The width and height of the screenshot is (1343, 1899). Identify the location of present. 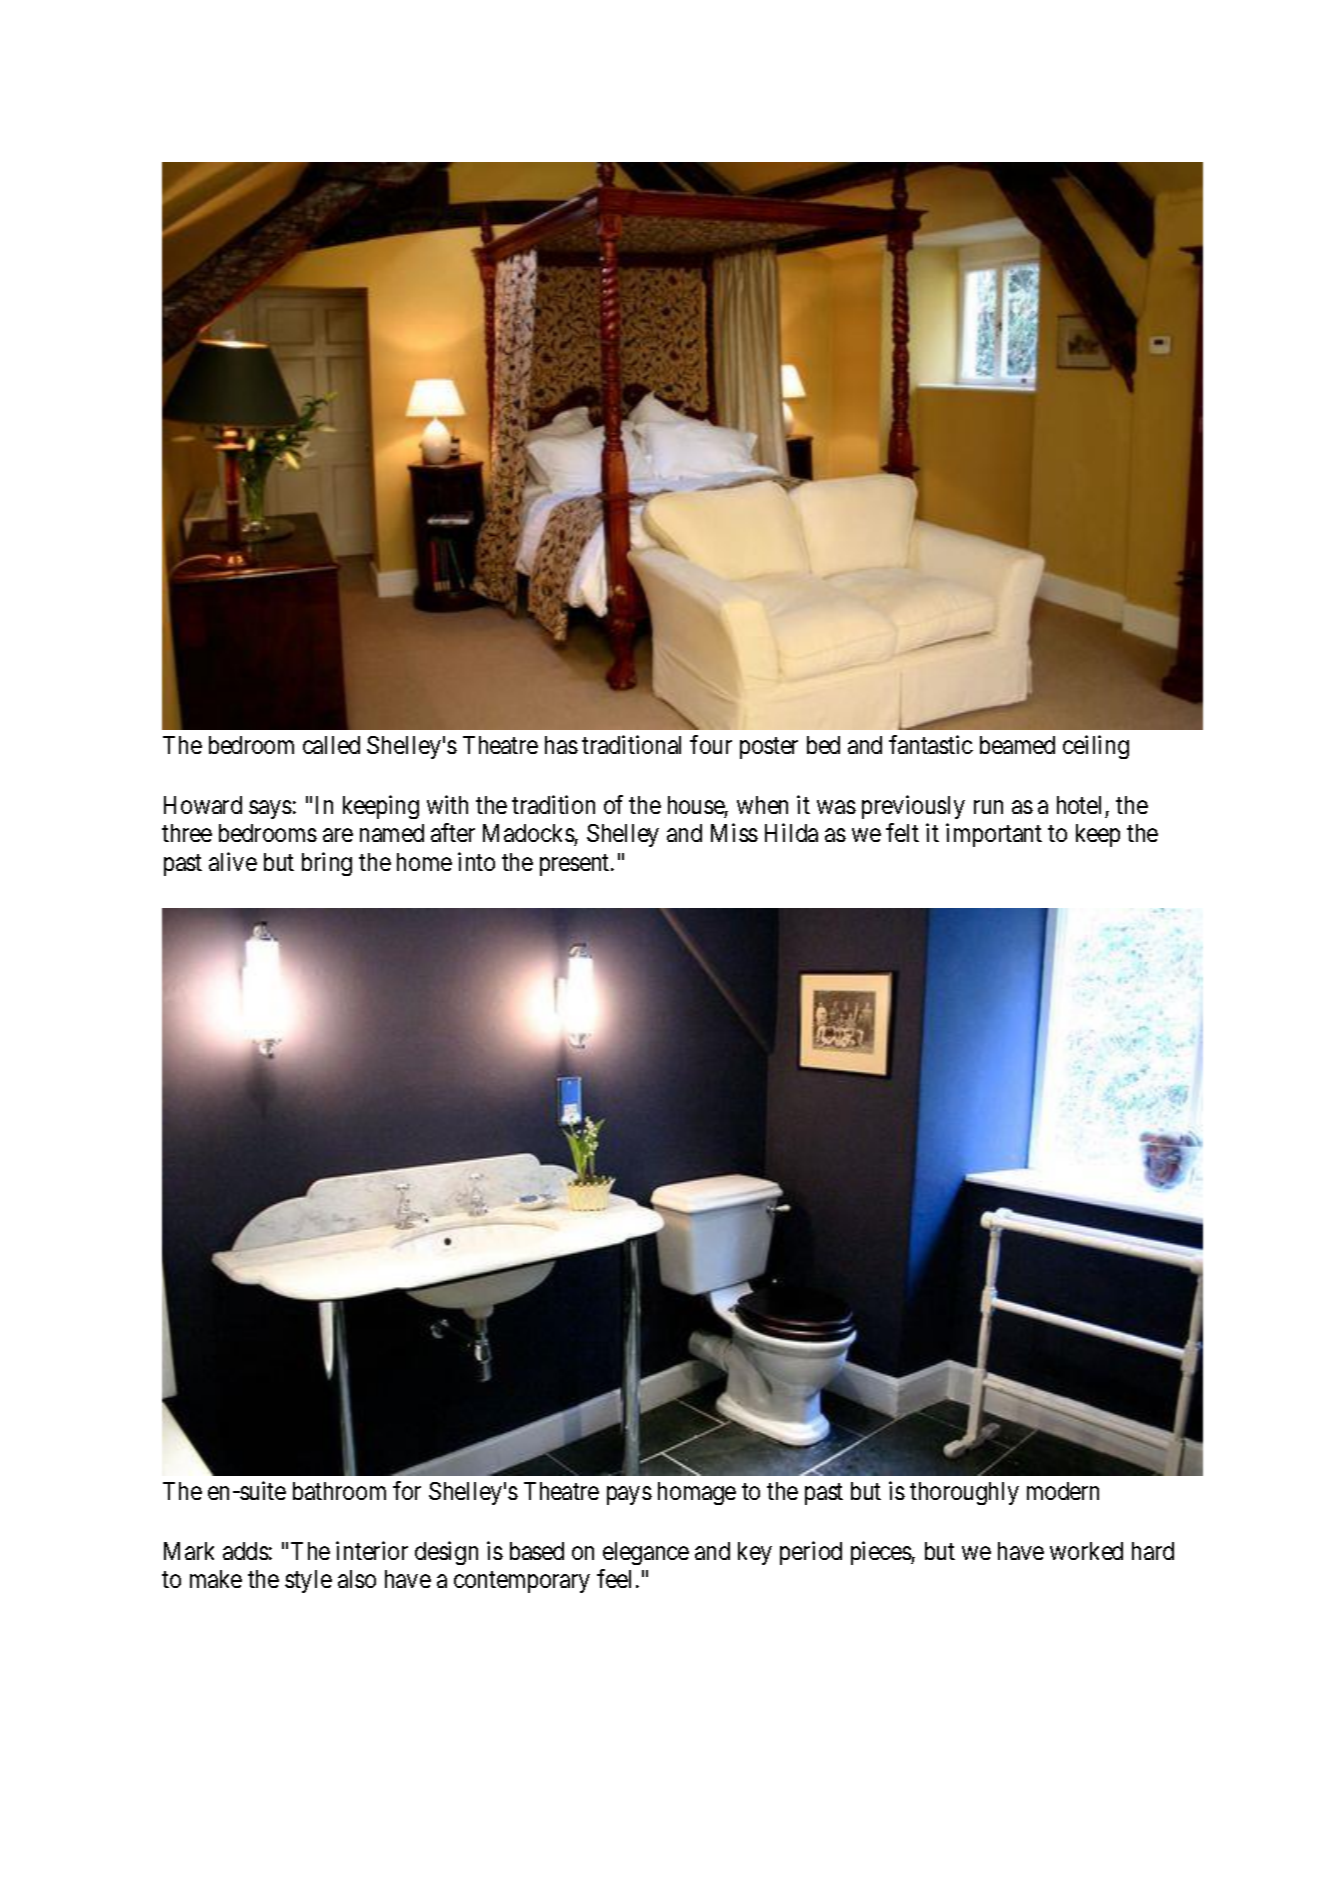
(576, 865).
